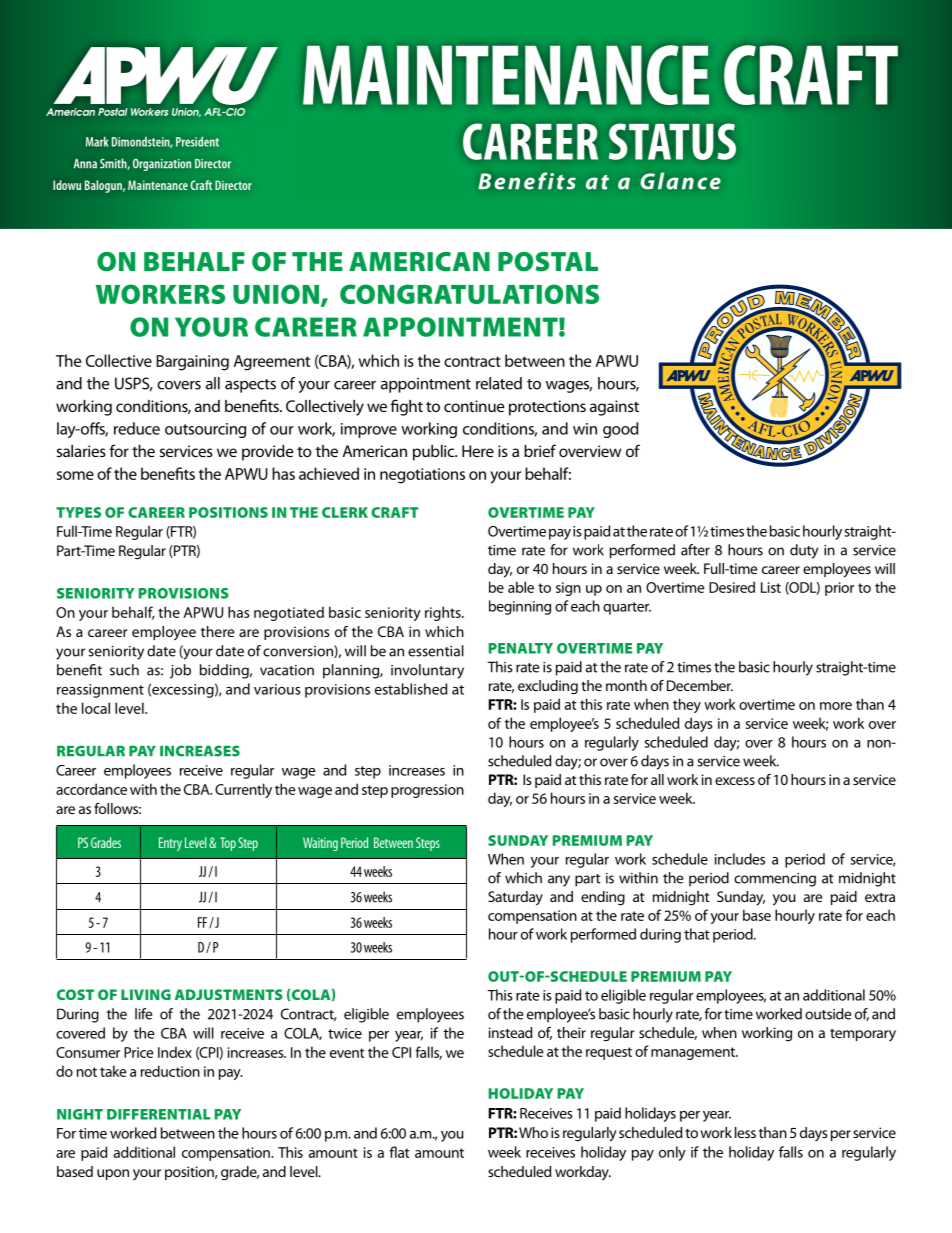 This screenshot has width=952, height=1233. I want to click on more, so click(836, 706).
